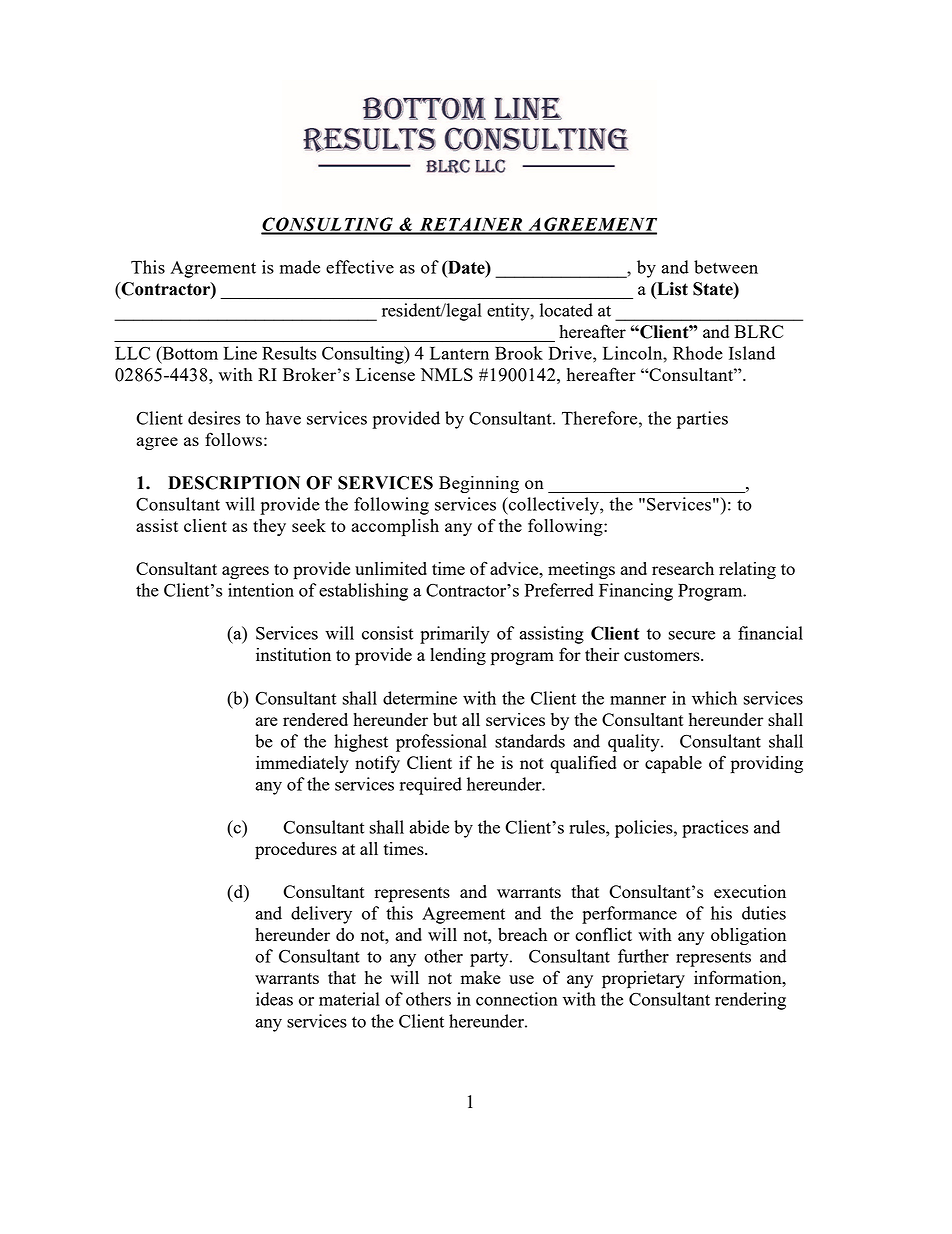 The width and height of the page is (952, 1234). What do you see at coordinates (702, 420) in the page?
I see `parties` at bounding box center [702, 420].
